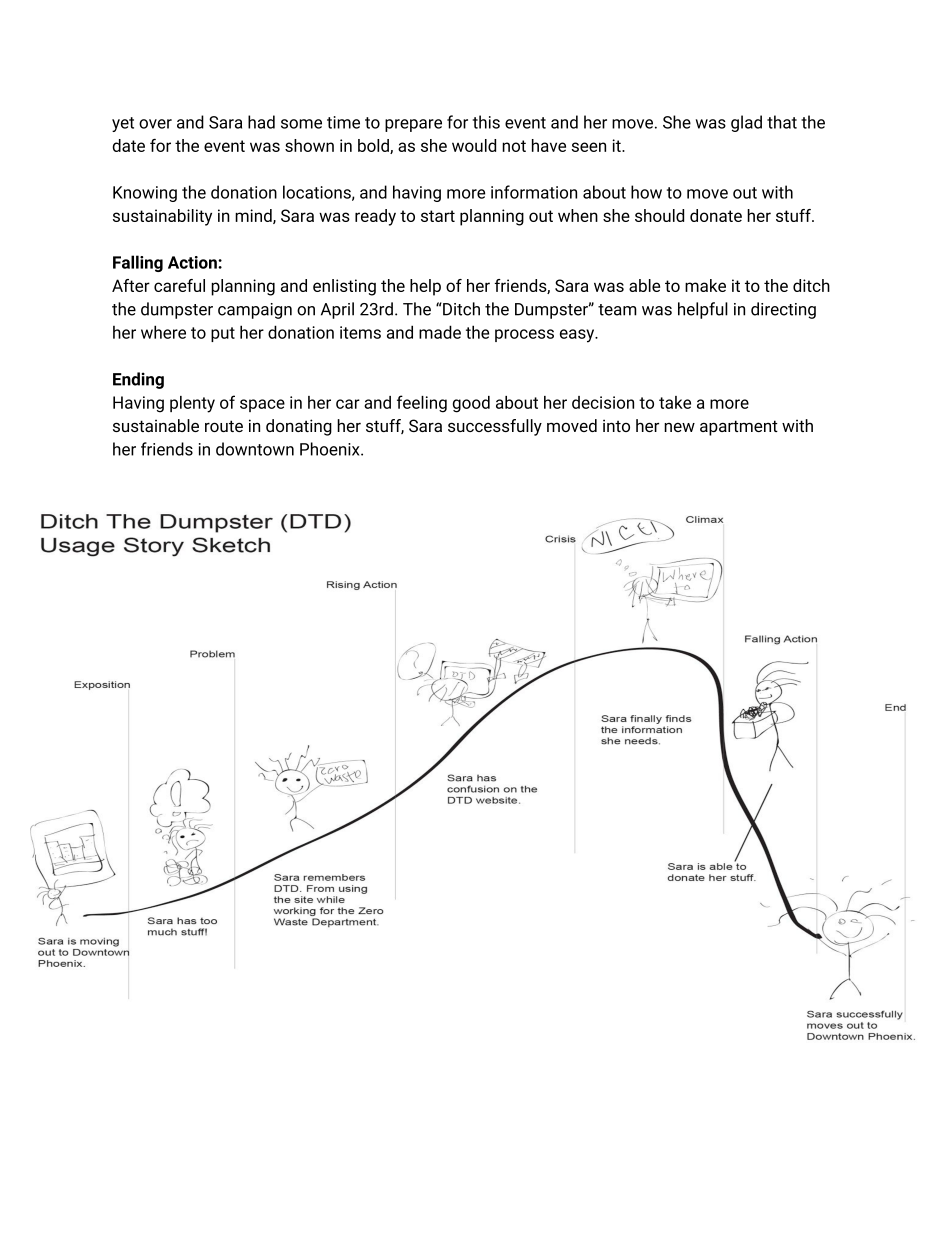  What do you see at coordinates (155, 124) in the image?
I see `over` at bounding box center [155, 124].
